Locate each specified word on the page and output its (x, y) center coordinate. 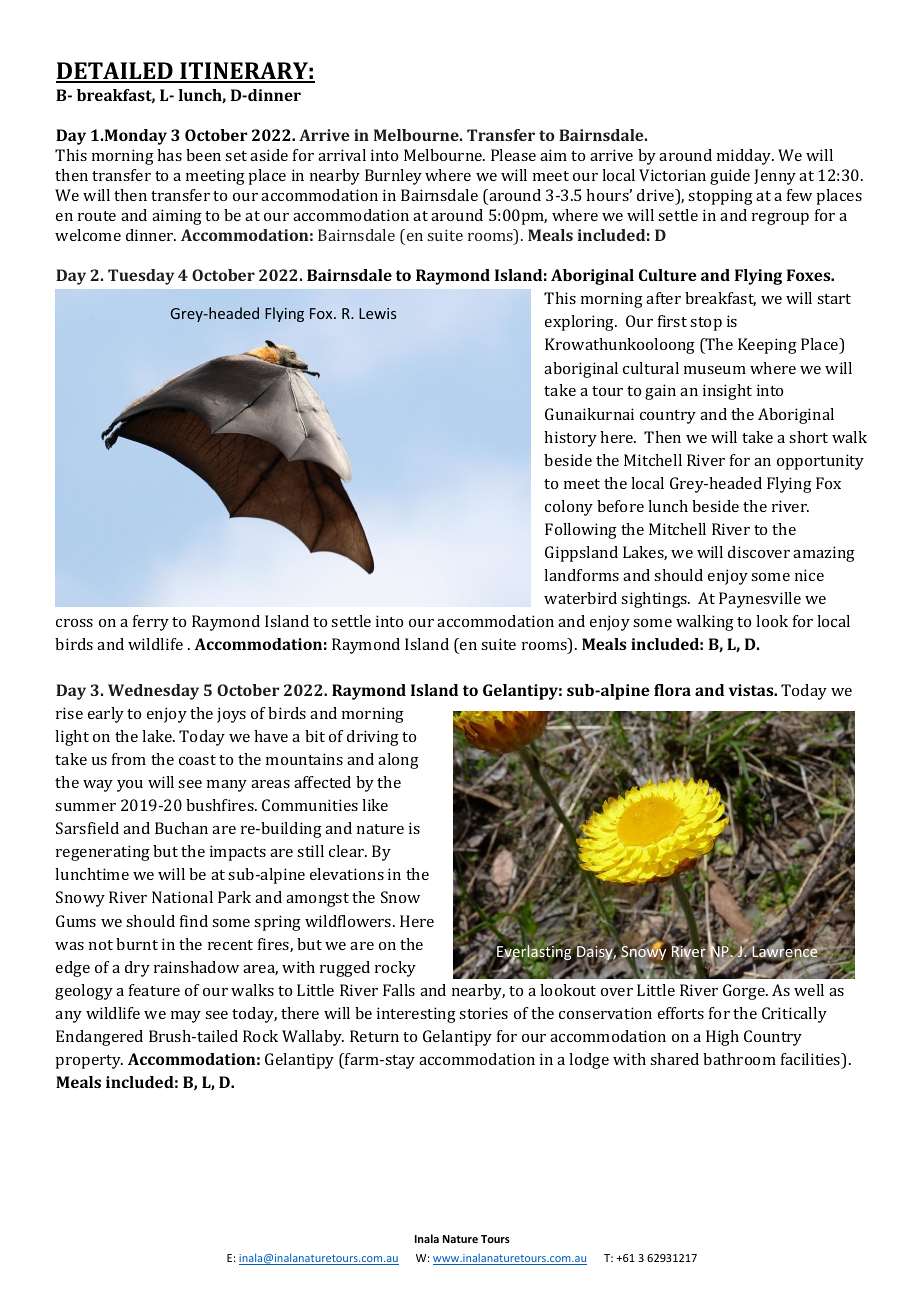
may (186, 1017)
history (570, 439)
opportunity (820, 462)
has (169, 155)
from (129, 759)
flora (672, 690)
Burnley (393, 177)
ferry (151, 623)
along (398, 761)
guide (730, 177)
